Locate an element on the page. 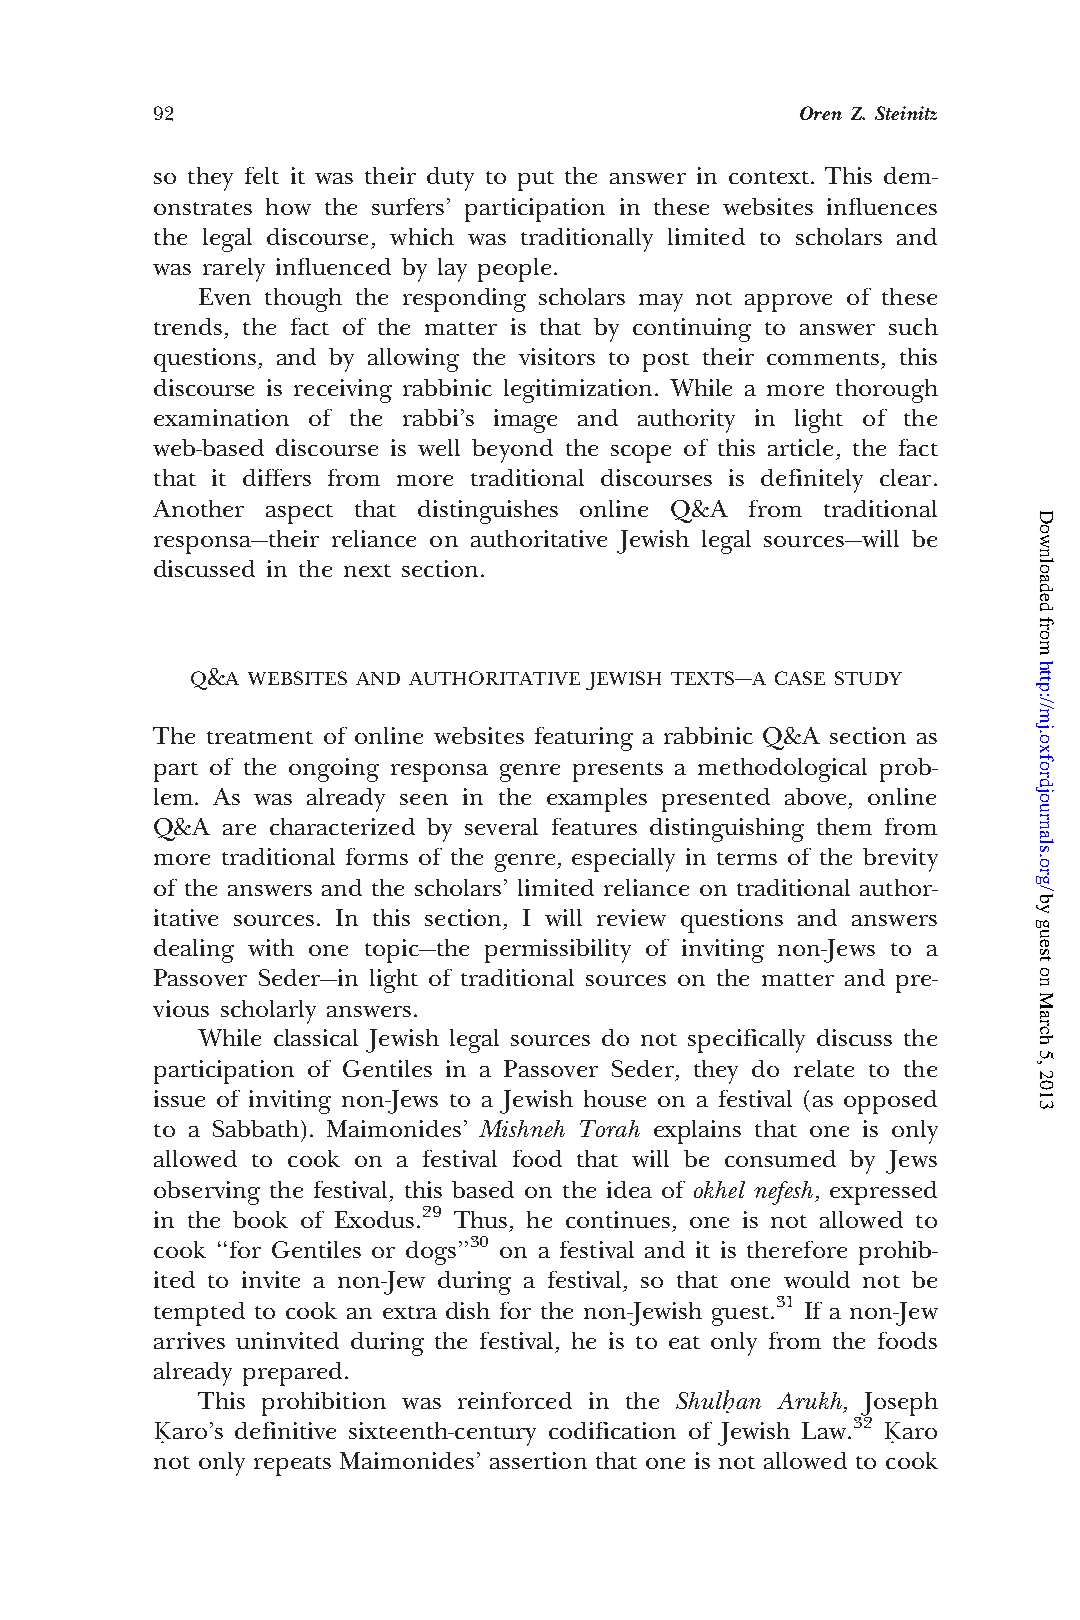 This image has width=1080, height=1620. differs is located at coordinates (277, 477).
